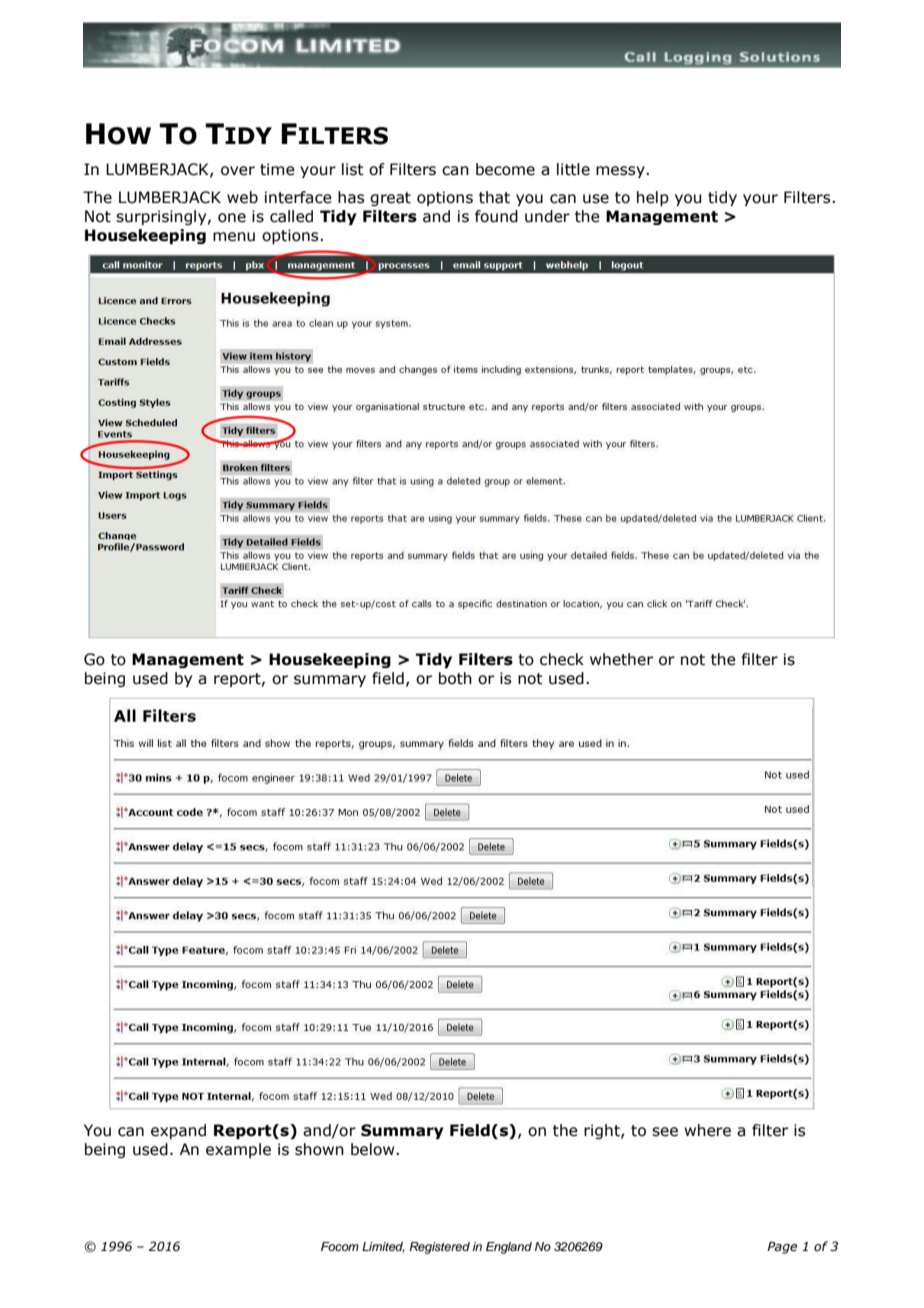 The width and height of the screenshot is (924, 1308). Describe the element at coordinates (242, 197) in the screenshot. I see `web` at that location.
